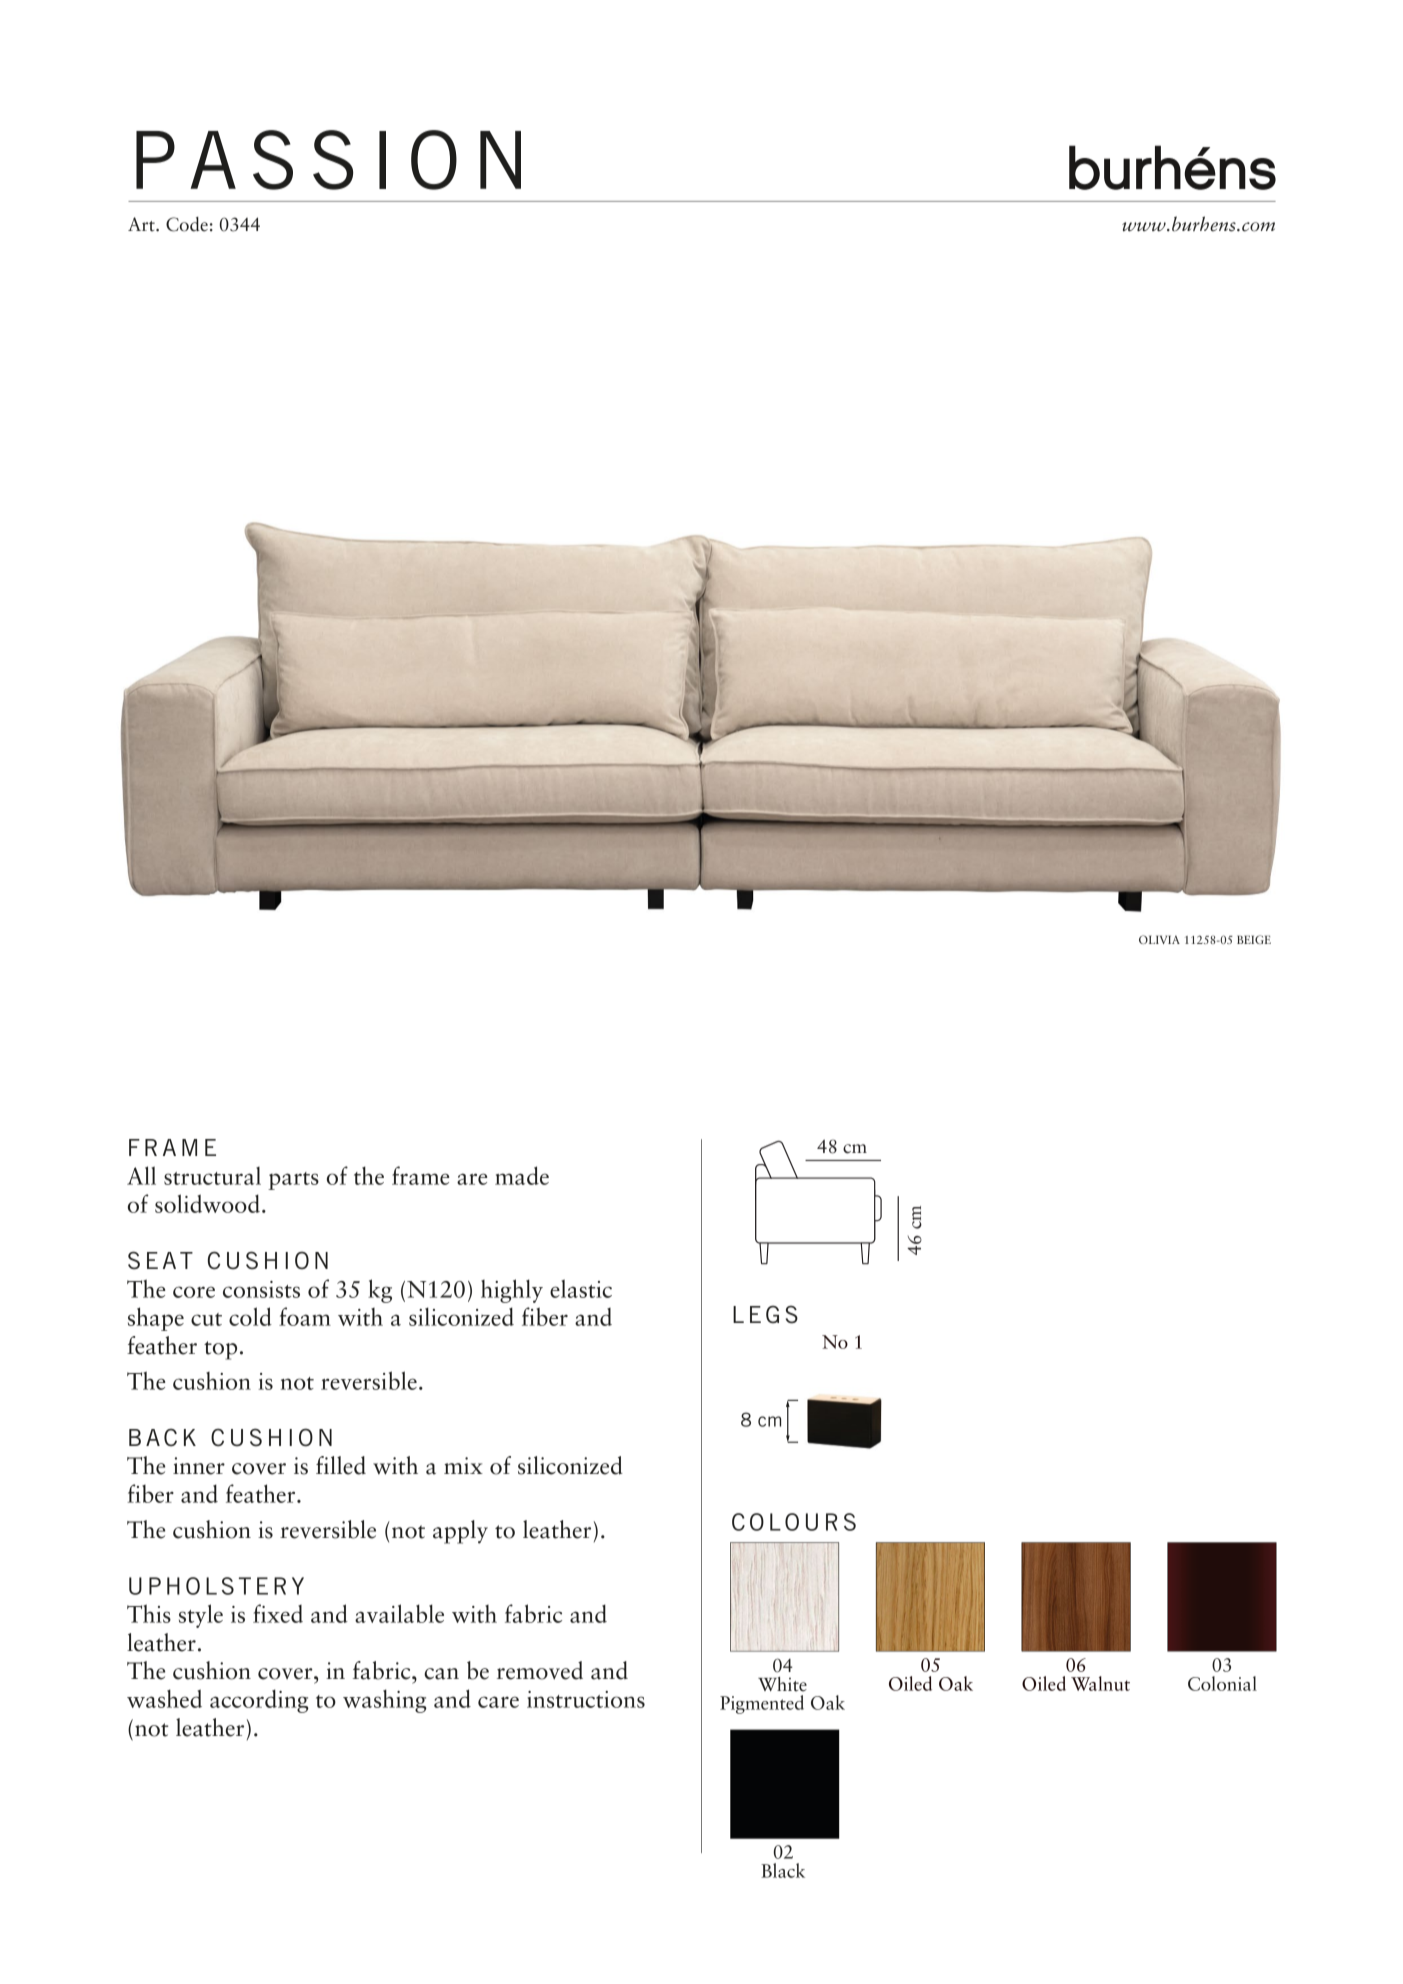 This screenshot has height=1984, width=1403. What do you see at coordinates (1254, 939) in the screenshot?
I see `BEIGE` at bounding box center [1254, 939].
